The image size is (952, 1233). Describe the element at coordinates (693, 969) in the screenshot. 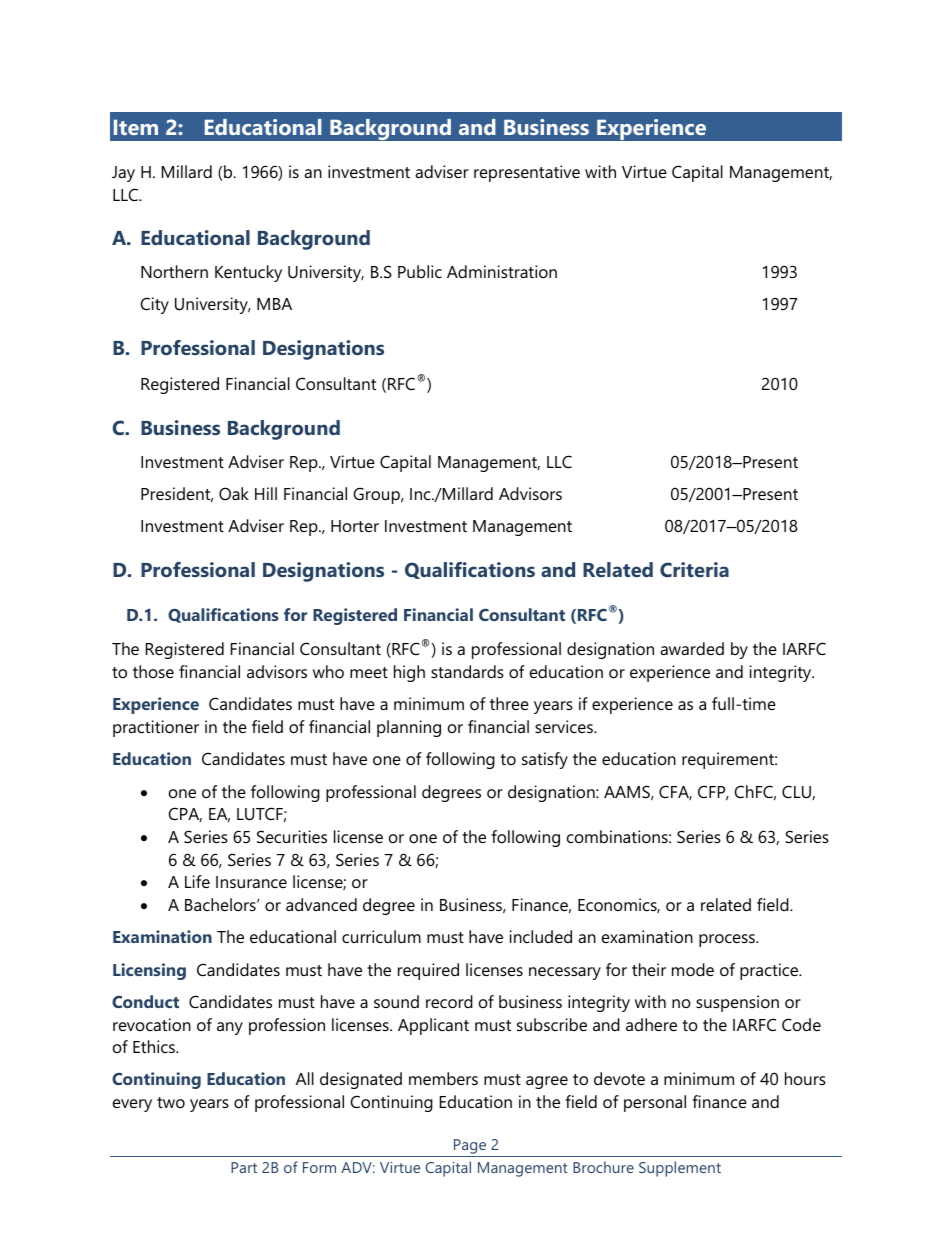

I see `mode` at that location.
